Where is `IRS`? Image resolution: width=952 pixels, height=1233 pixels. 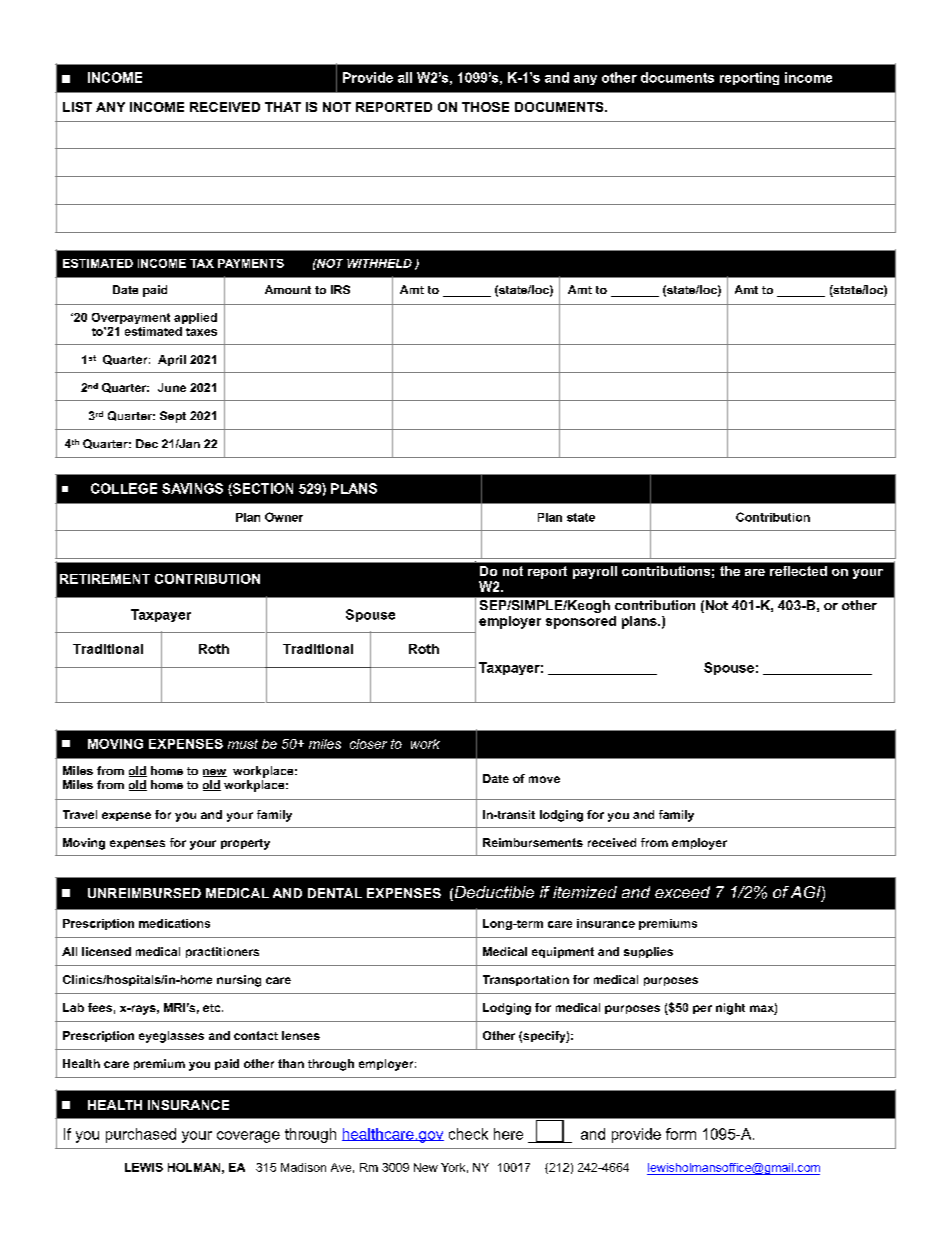
IRS is located at coordinates (340, 289).
